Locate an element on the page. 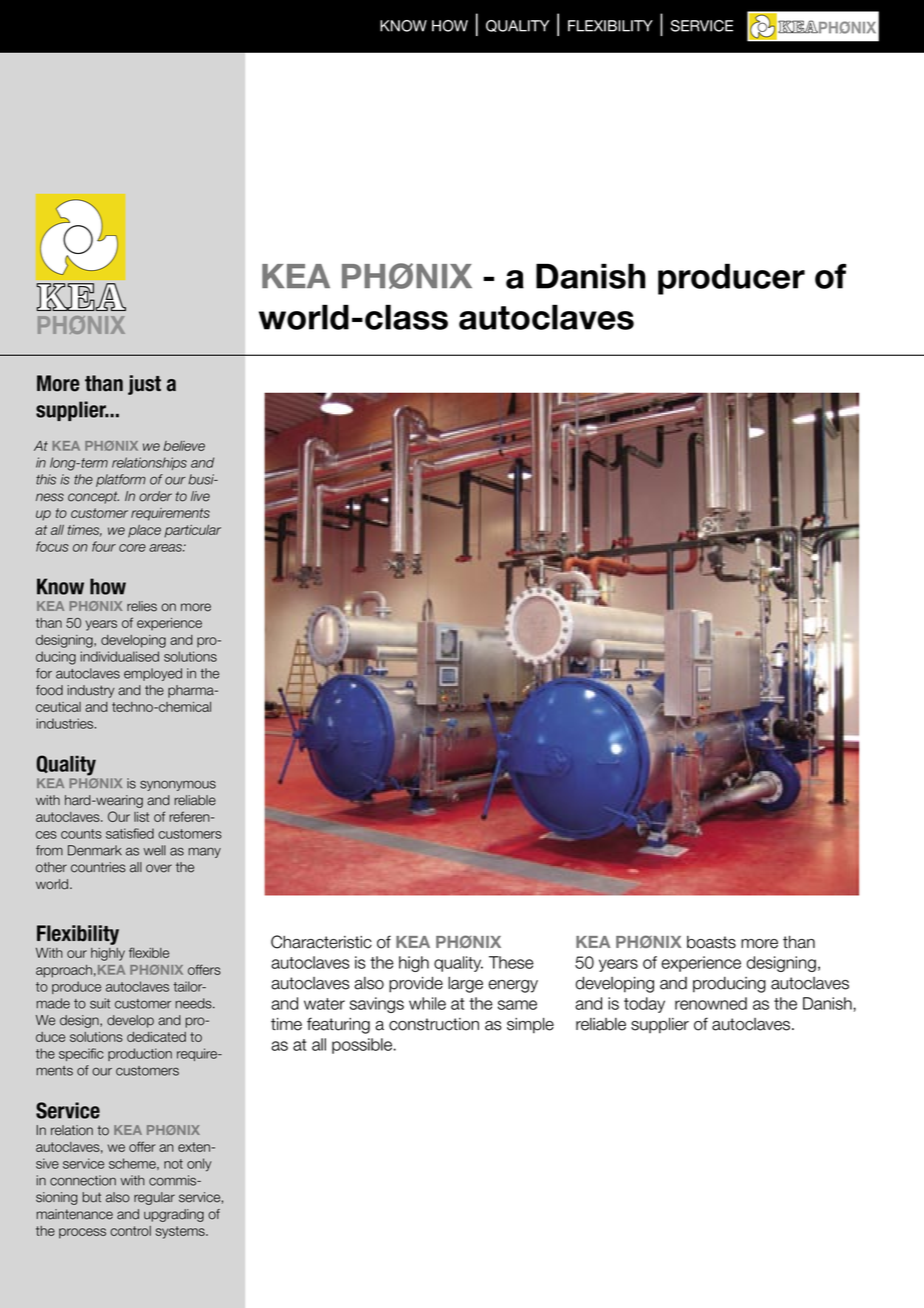 The height and width of the document is (1308, 924). only is located at coordinates (199, 1165).
